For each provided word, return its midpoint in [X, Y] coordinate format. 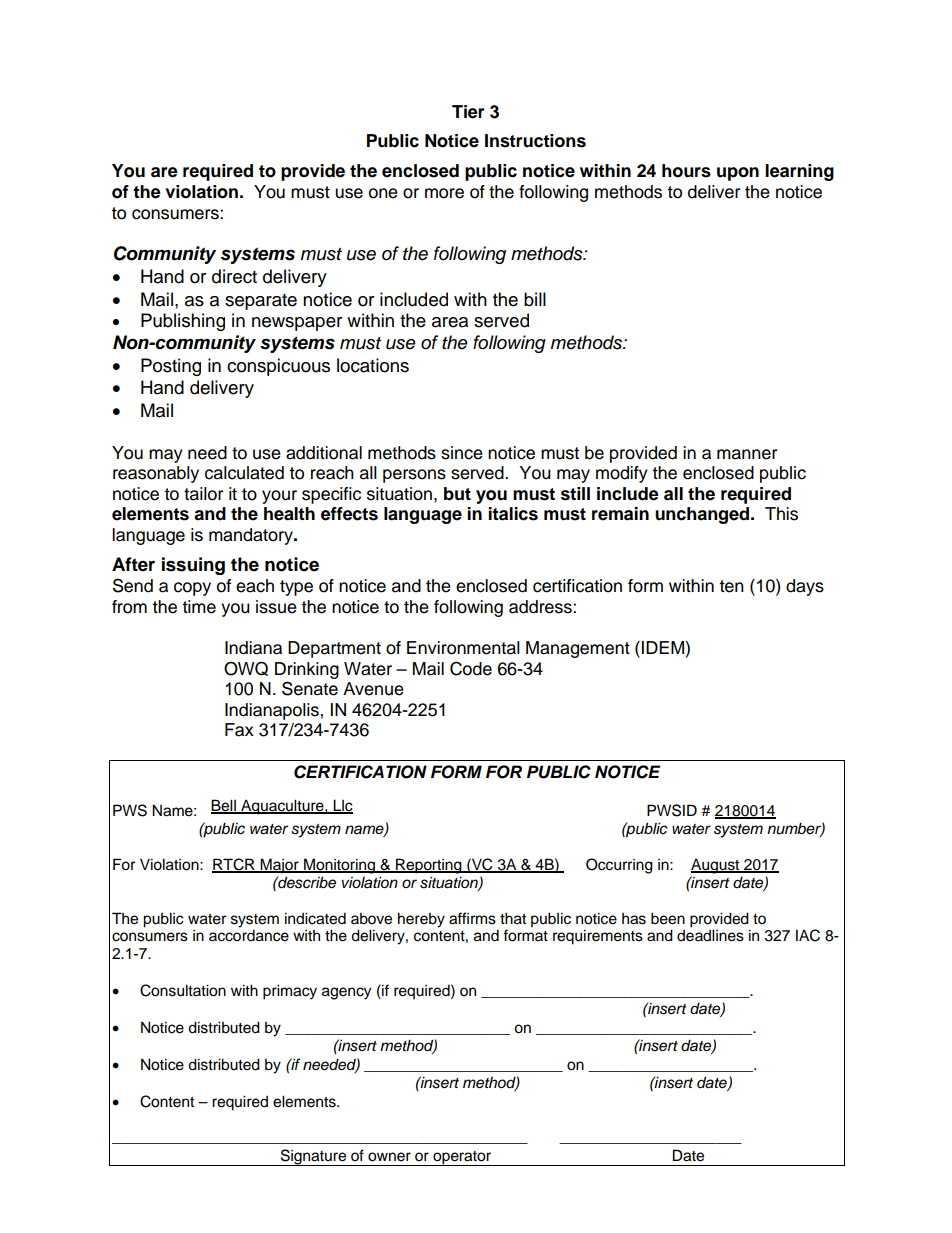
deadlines [710, 935]
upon [738, 174]
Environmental [463, 648]
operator [462, 1158]
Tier [468, 112]
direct [234, 276]
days [805, 587]
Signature [313, 1157]
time [199, 607]
